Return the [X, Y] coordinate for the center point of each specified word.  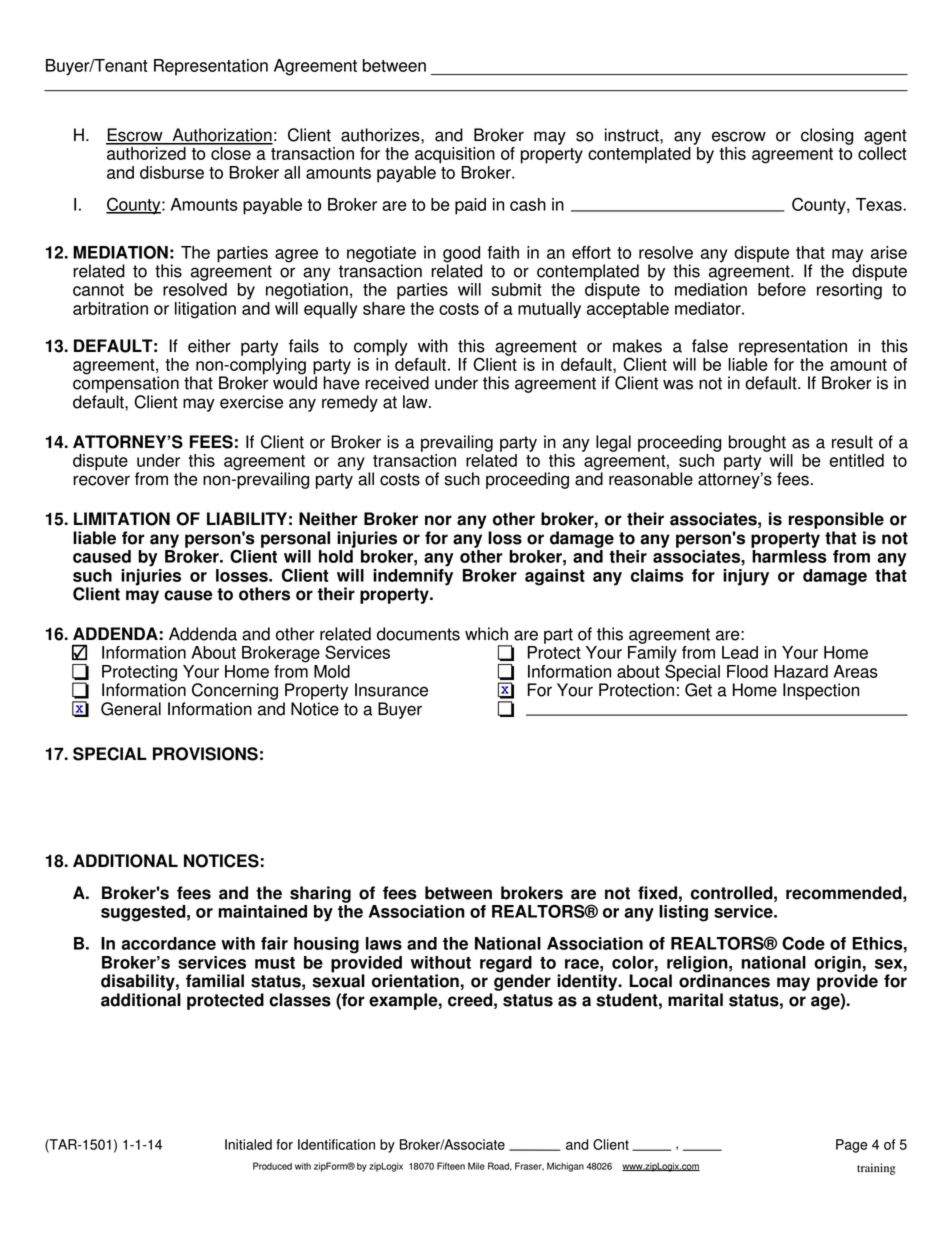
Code [803, 943]
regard [506, 964]
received [397, 383]
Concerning [235, 691]
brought [757, 443]
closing [827, 136]
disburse [172, 172]
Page [852, 1146]
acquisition [455, 155]
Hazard [801, 671]
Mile [476, 1166]
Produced [272, 1166]
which [486, 634]
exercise [251, 402]
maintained [262, 911]
